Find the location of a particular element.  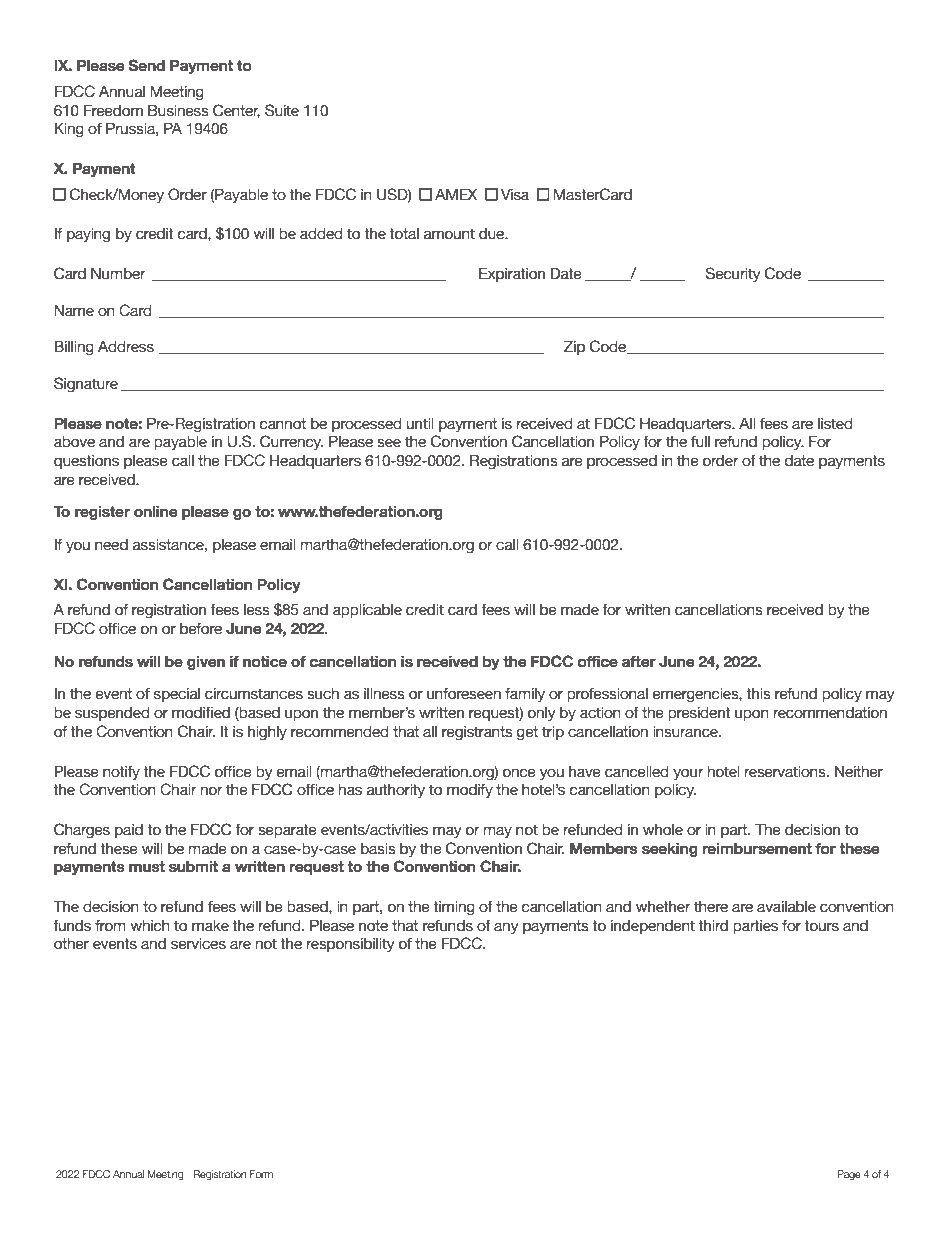

available is located at coordinates (786, 907).
